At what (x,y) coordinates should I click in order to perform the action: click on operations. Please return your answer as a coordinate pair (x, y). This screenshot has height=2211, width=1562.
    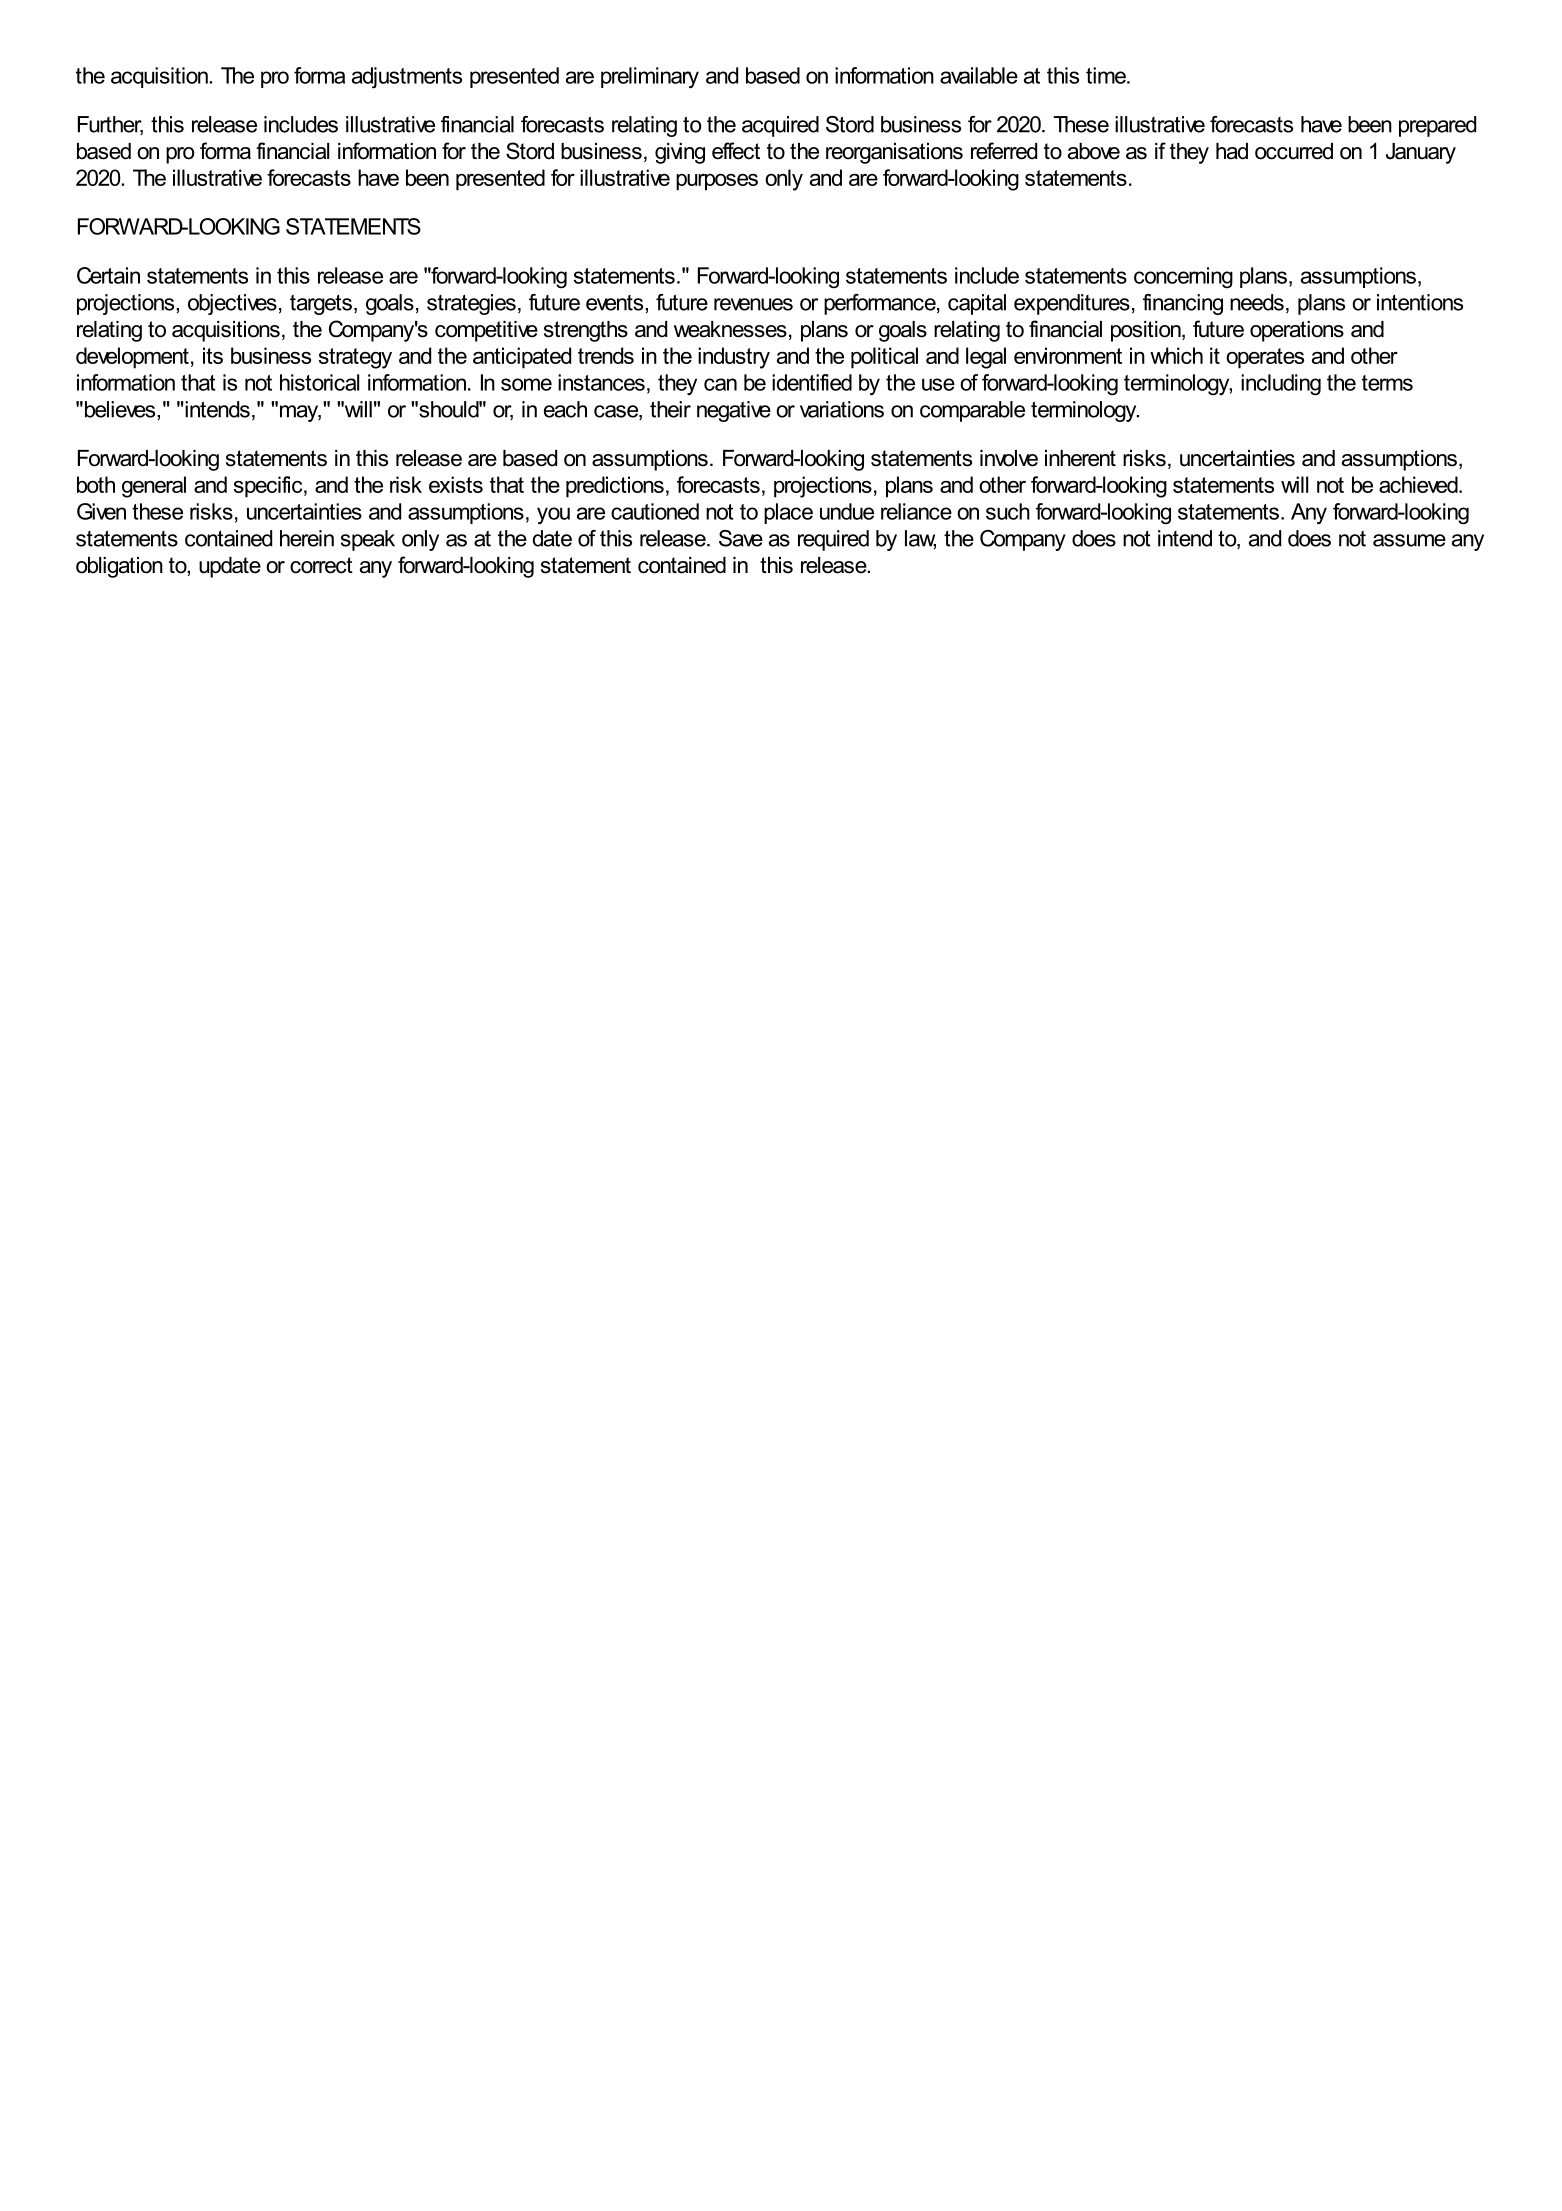
    Looking at the image, I should click on (1297, 331).
